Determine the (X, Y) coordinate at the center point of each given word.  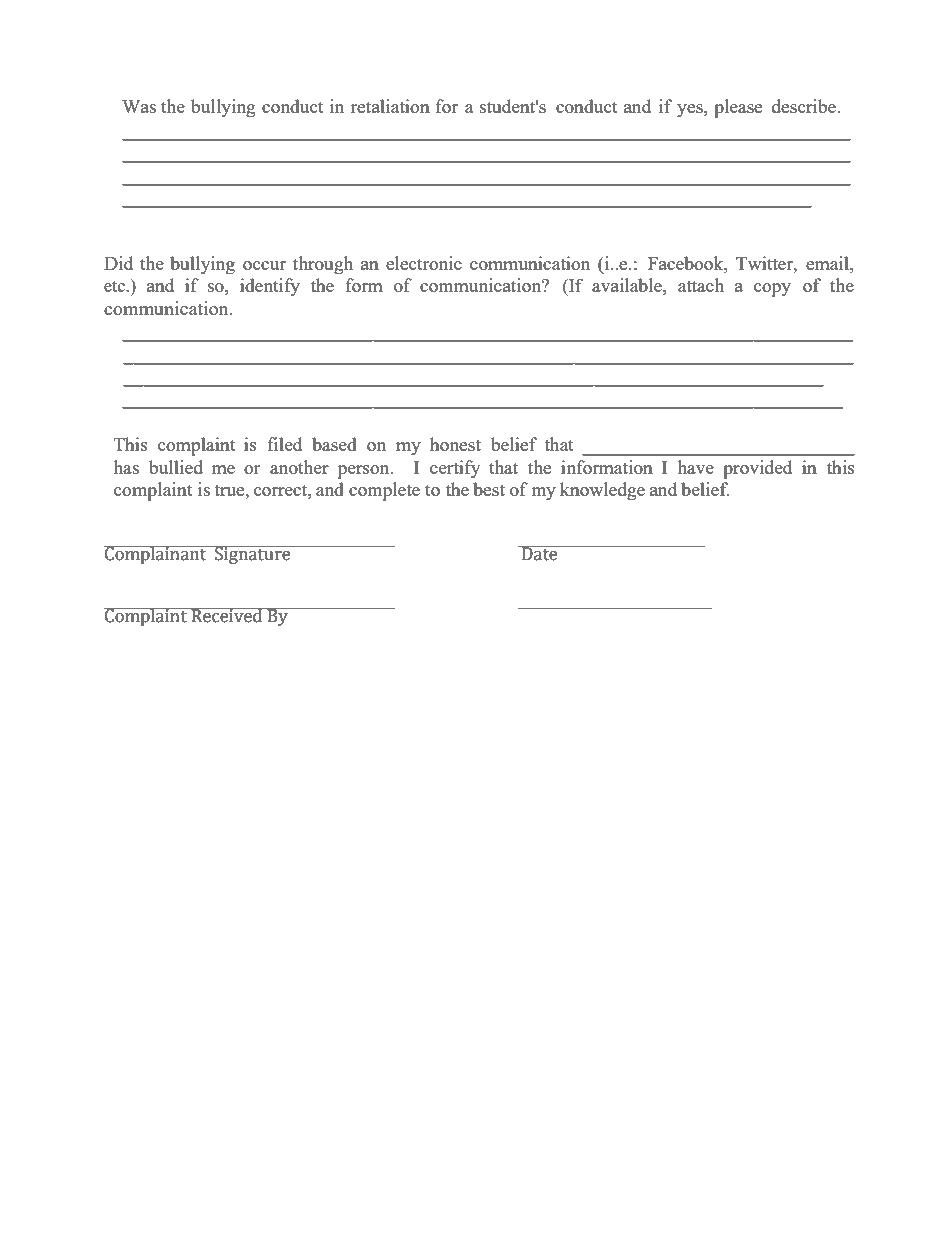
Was (139, 106)
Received (227, 615)
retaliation (390, 106)
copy (772, 290)
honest (455, 444)
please (738, 108)
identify (270, 287)
